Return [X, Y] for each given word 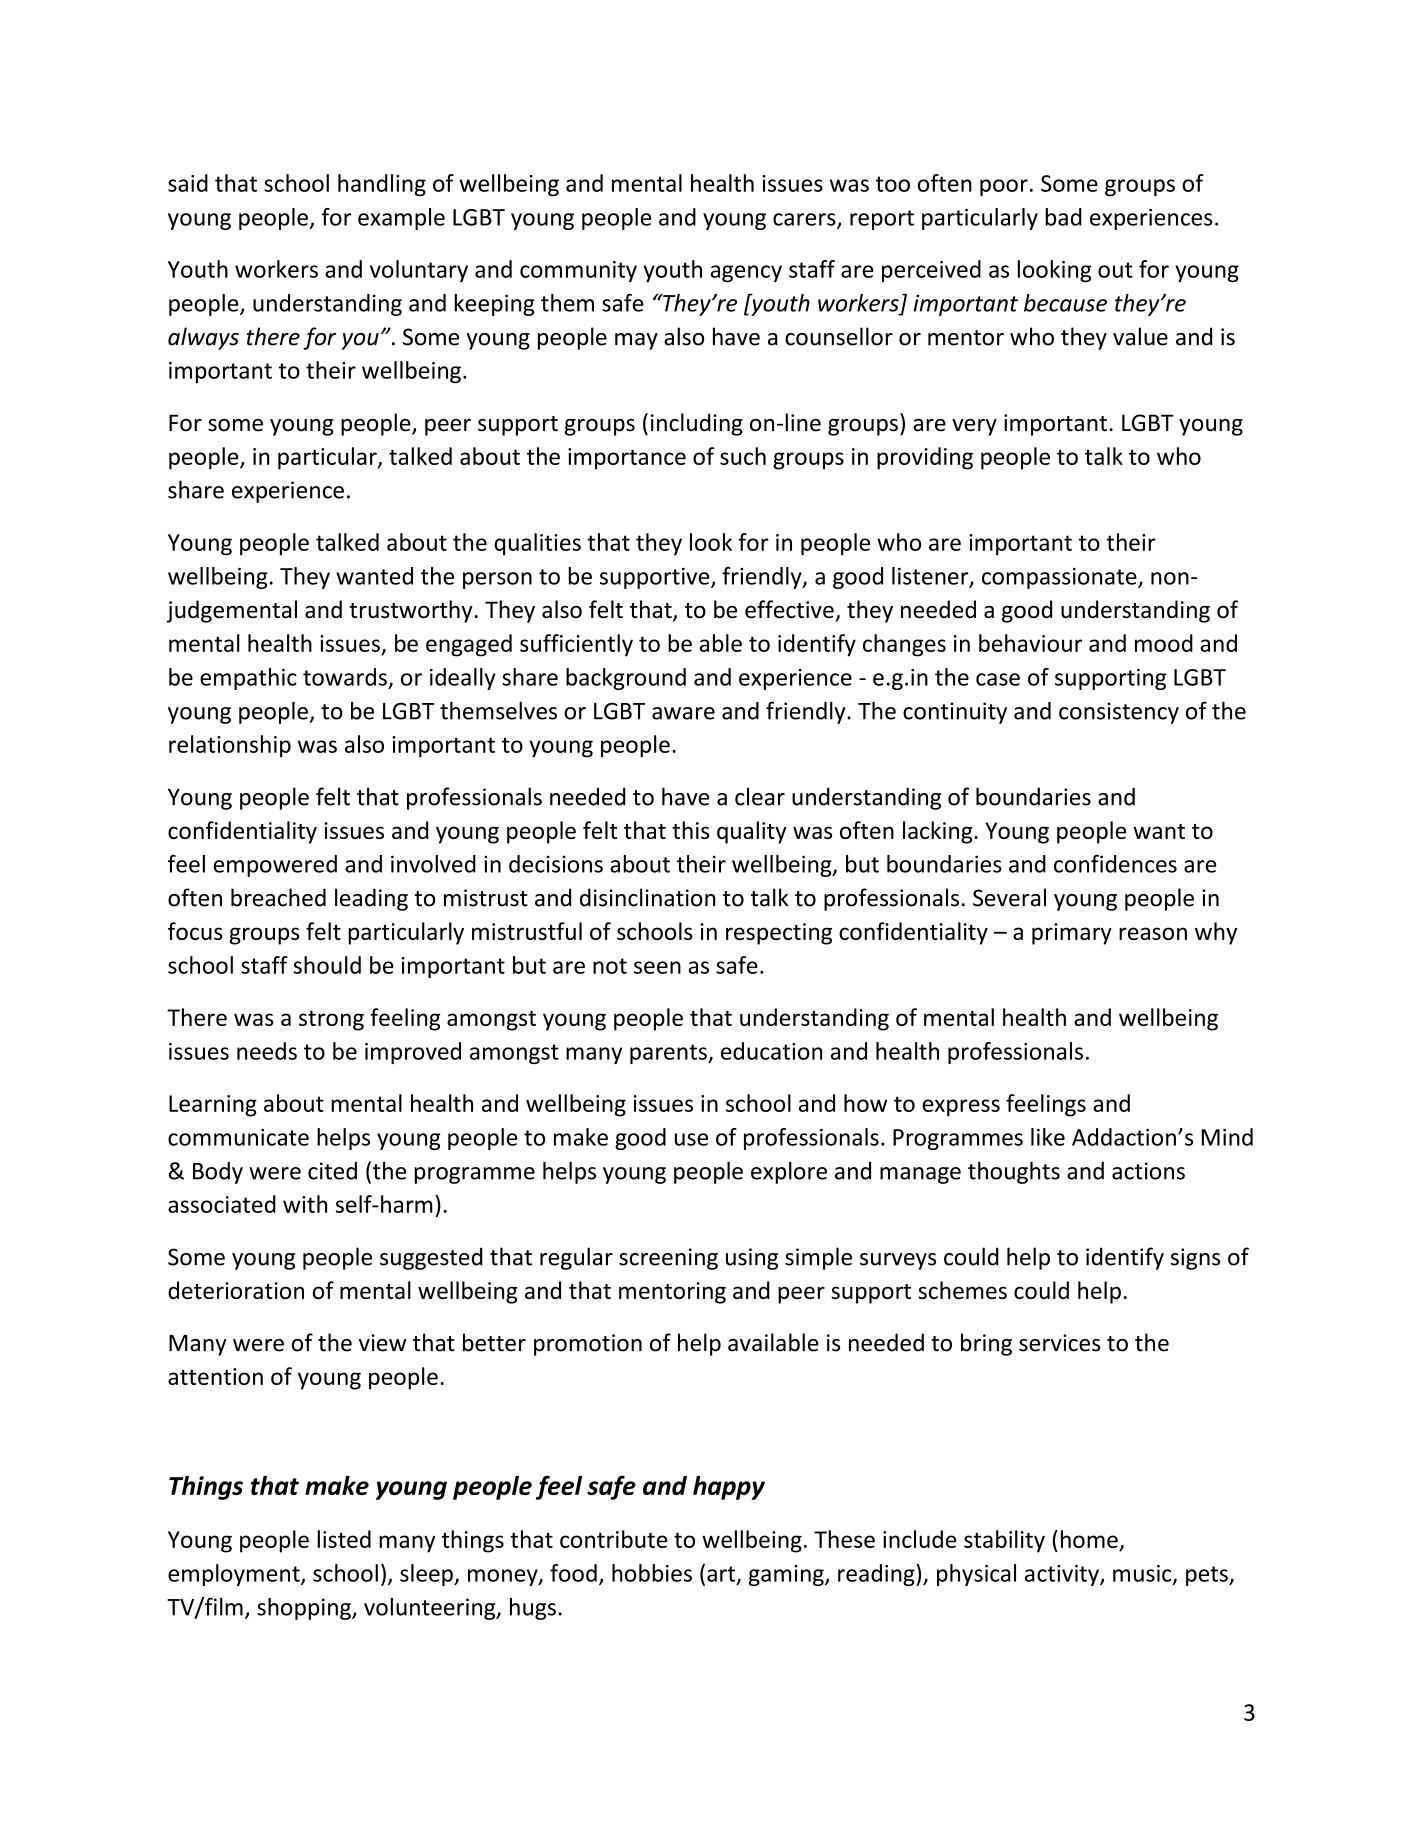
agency [746, 273]
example [401, 219]
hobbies [652, 1573]
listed [344, 1539]
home [1089, 1539]
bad [1063, 217]
